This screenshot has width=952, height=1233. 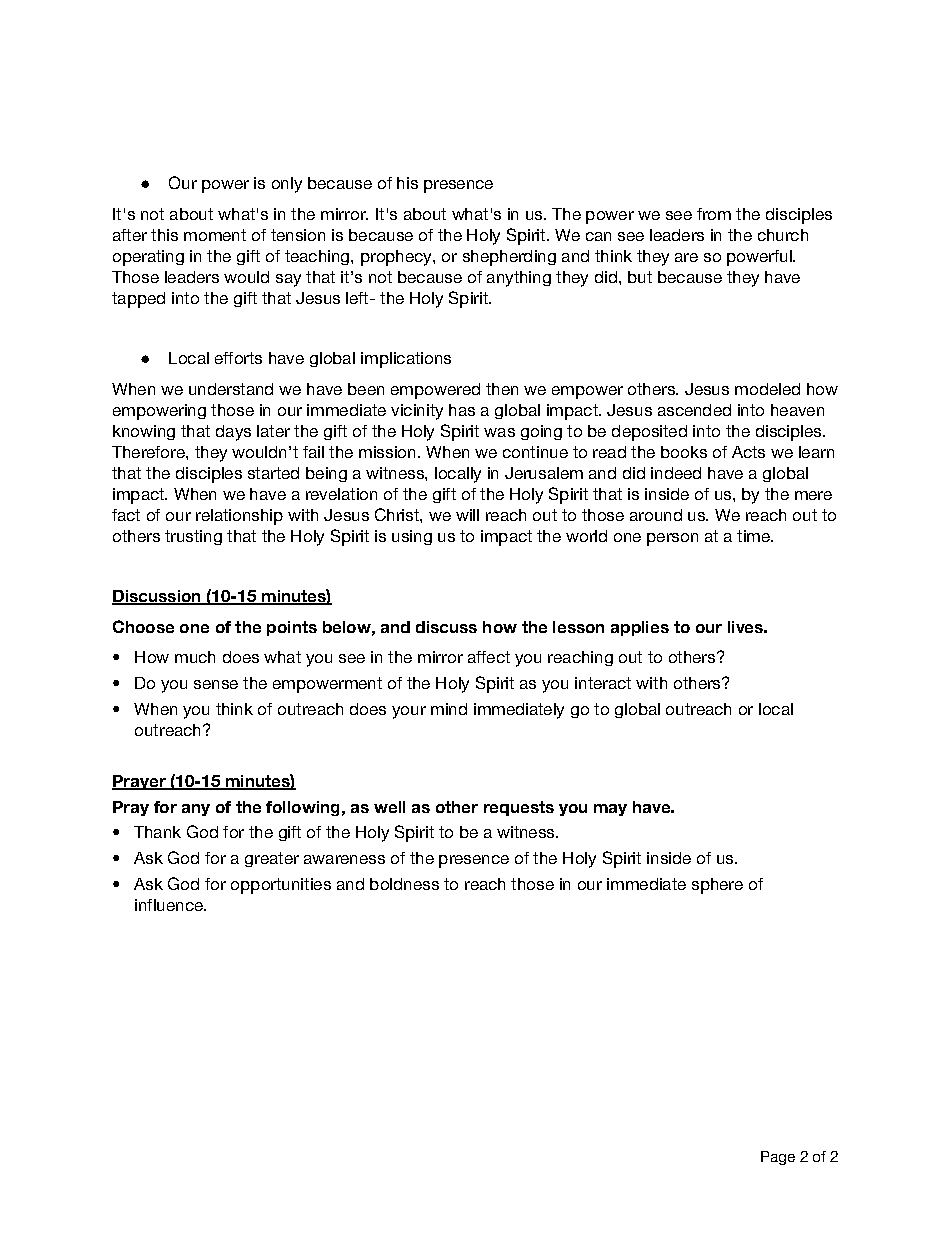 I want to click on moment, so click(x=215, y=235).
